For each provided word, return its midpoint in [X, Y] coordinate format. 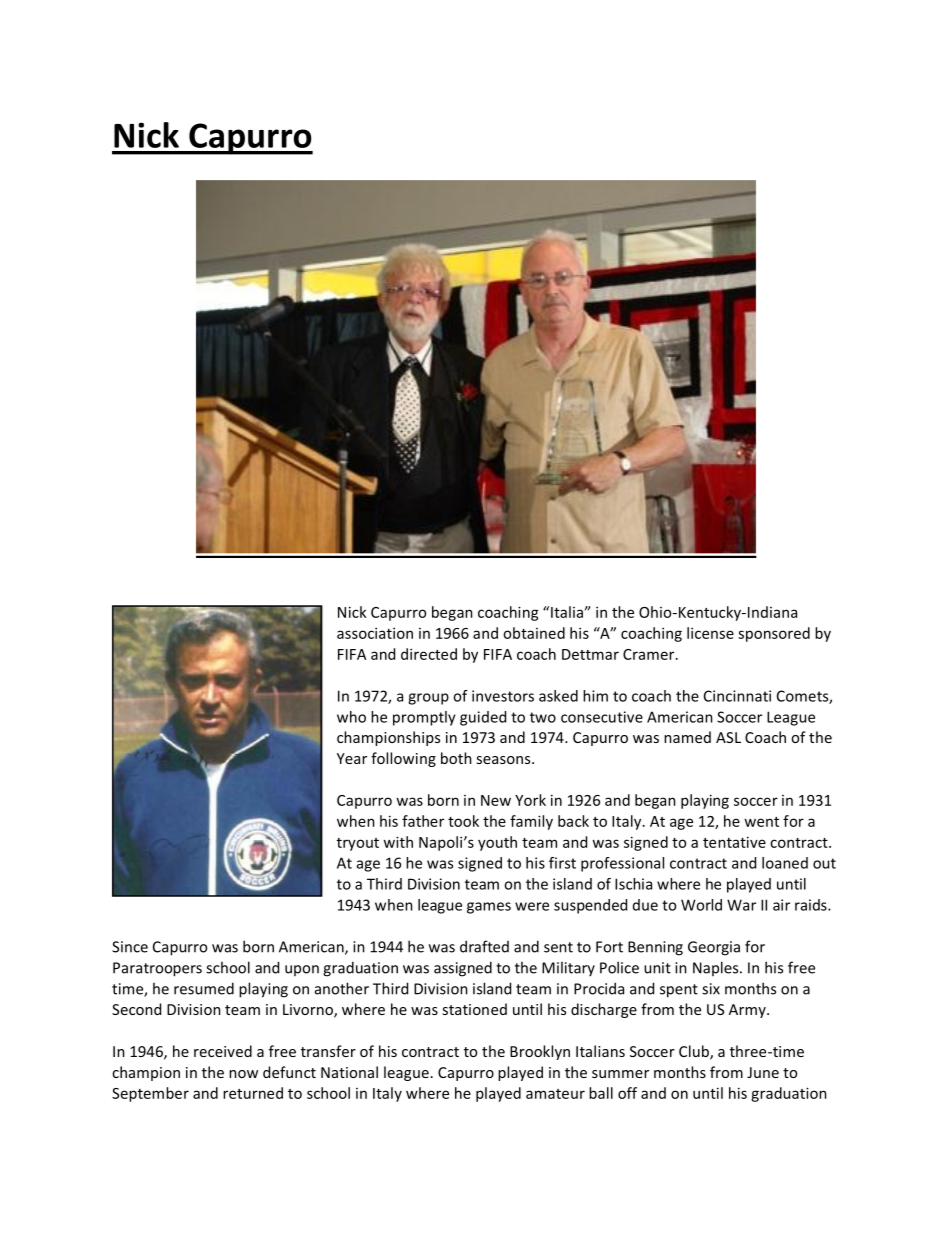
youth [497, 843]
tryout [358, 844]
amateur [555, 1094]
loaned [785, 863]
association [375, 633]
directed [429, 654]
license [710, 633]
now [243, 1074]
